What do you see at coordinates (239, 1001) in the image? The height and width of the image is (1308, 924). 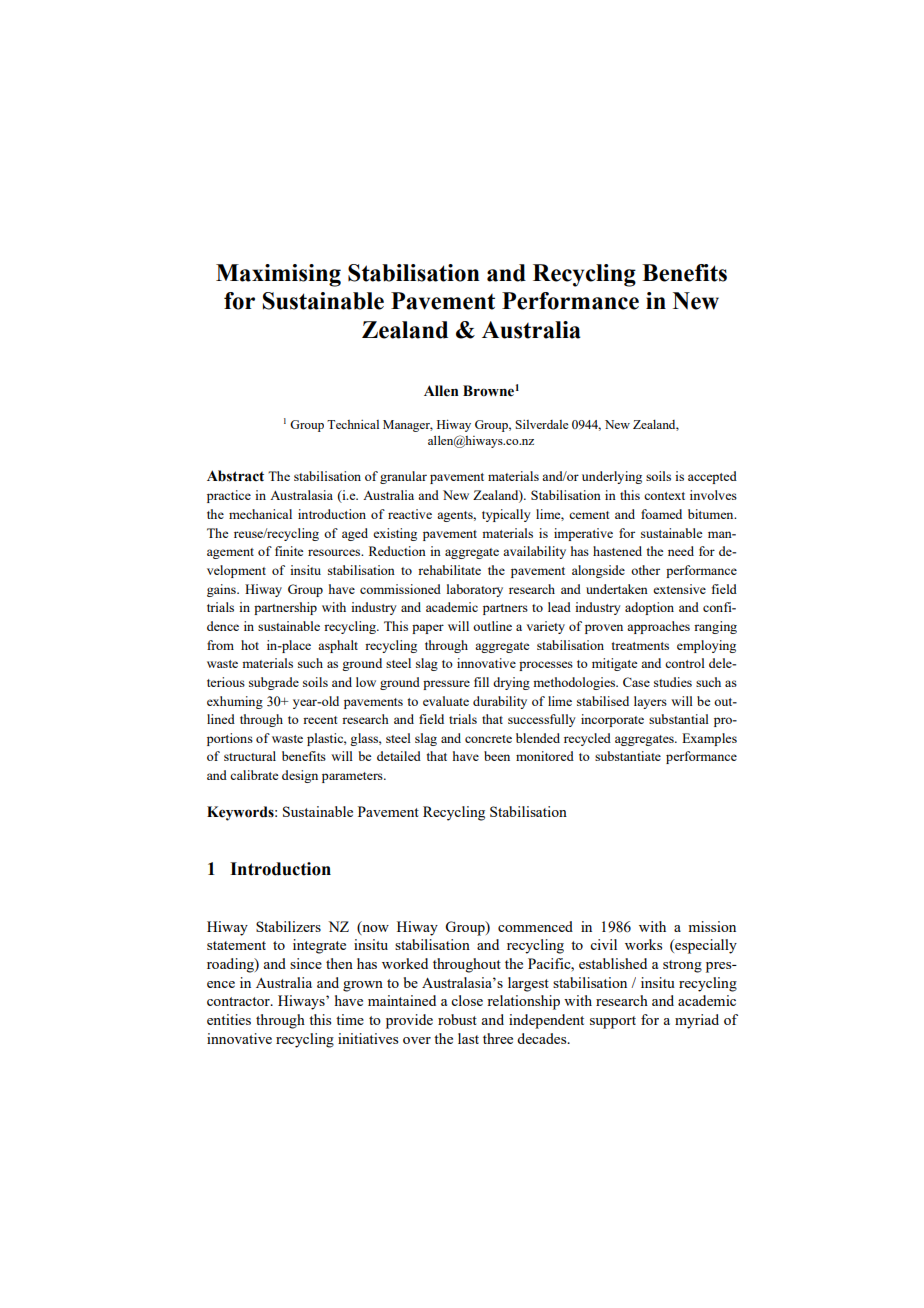 I see `contractor` at bounding box center [239, 1001].
